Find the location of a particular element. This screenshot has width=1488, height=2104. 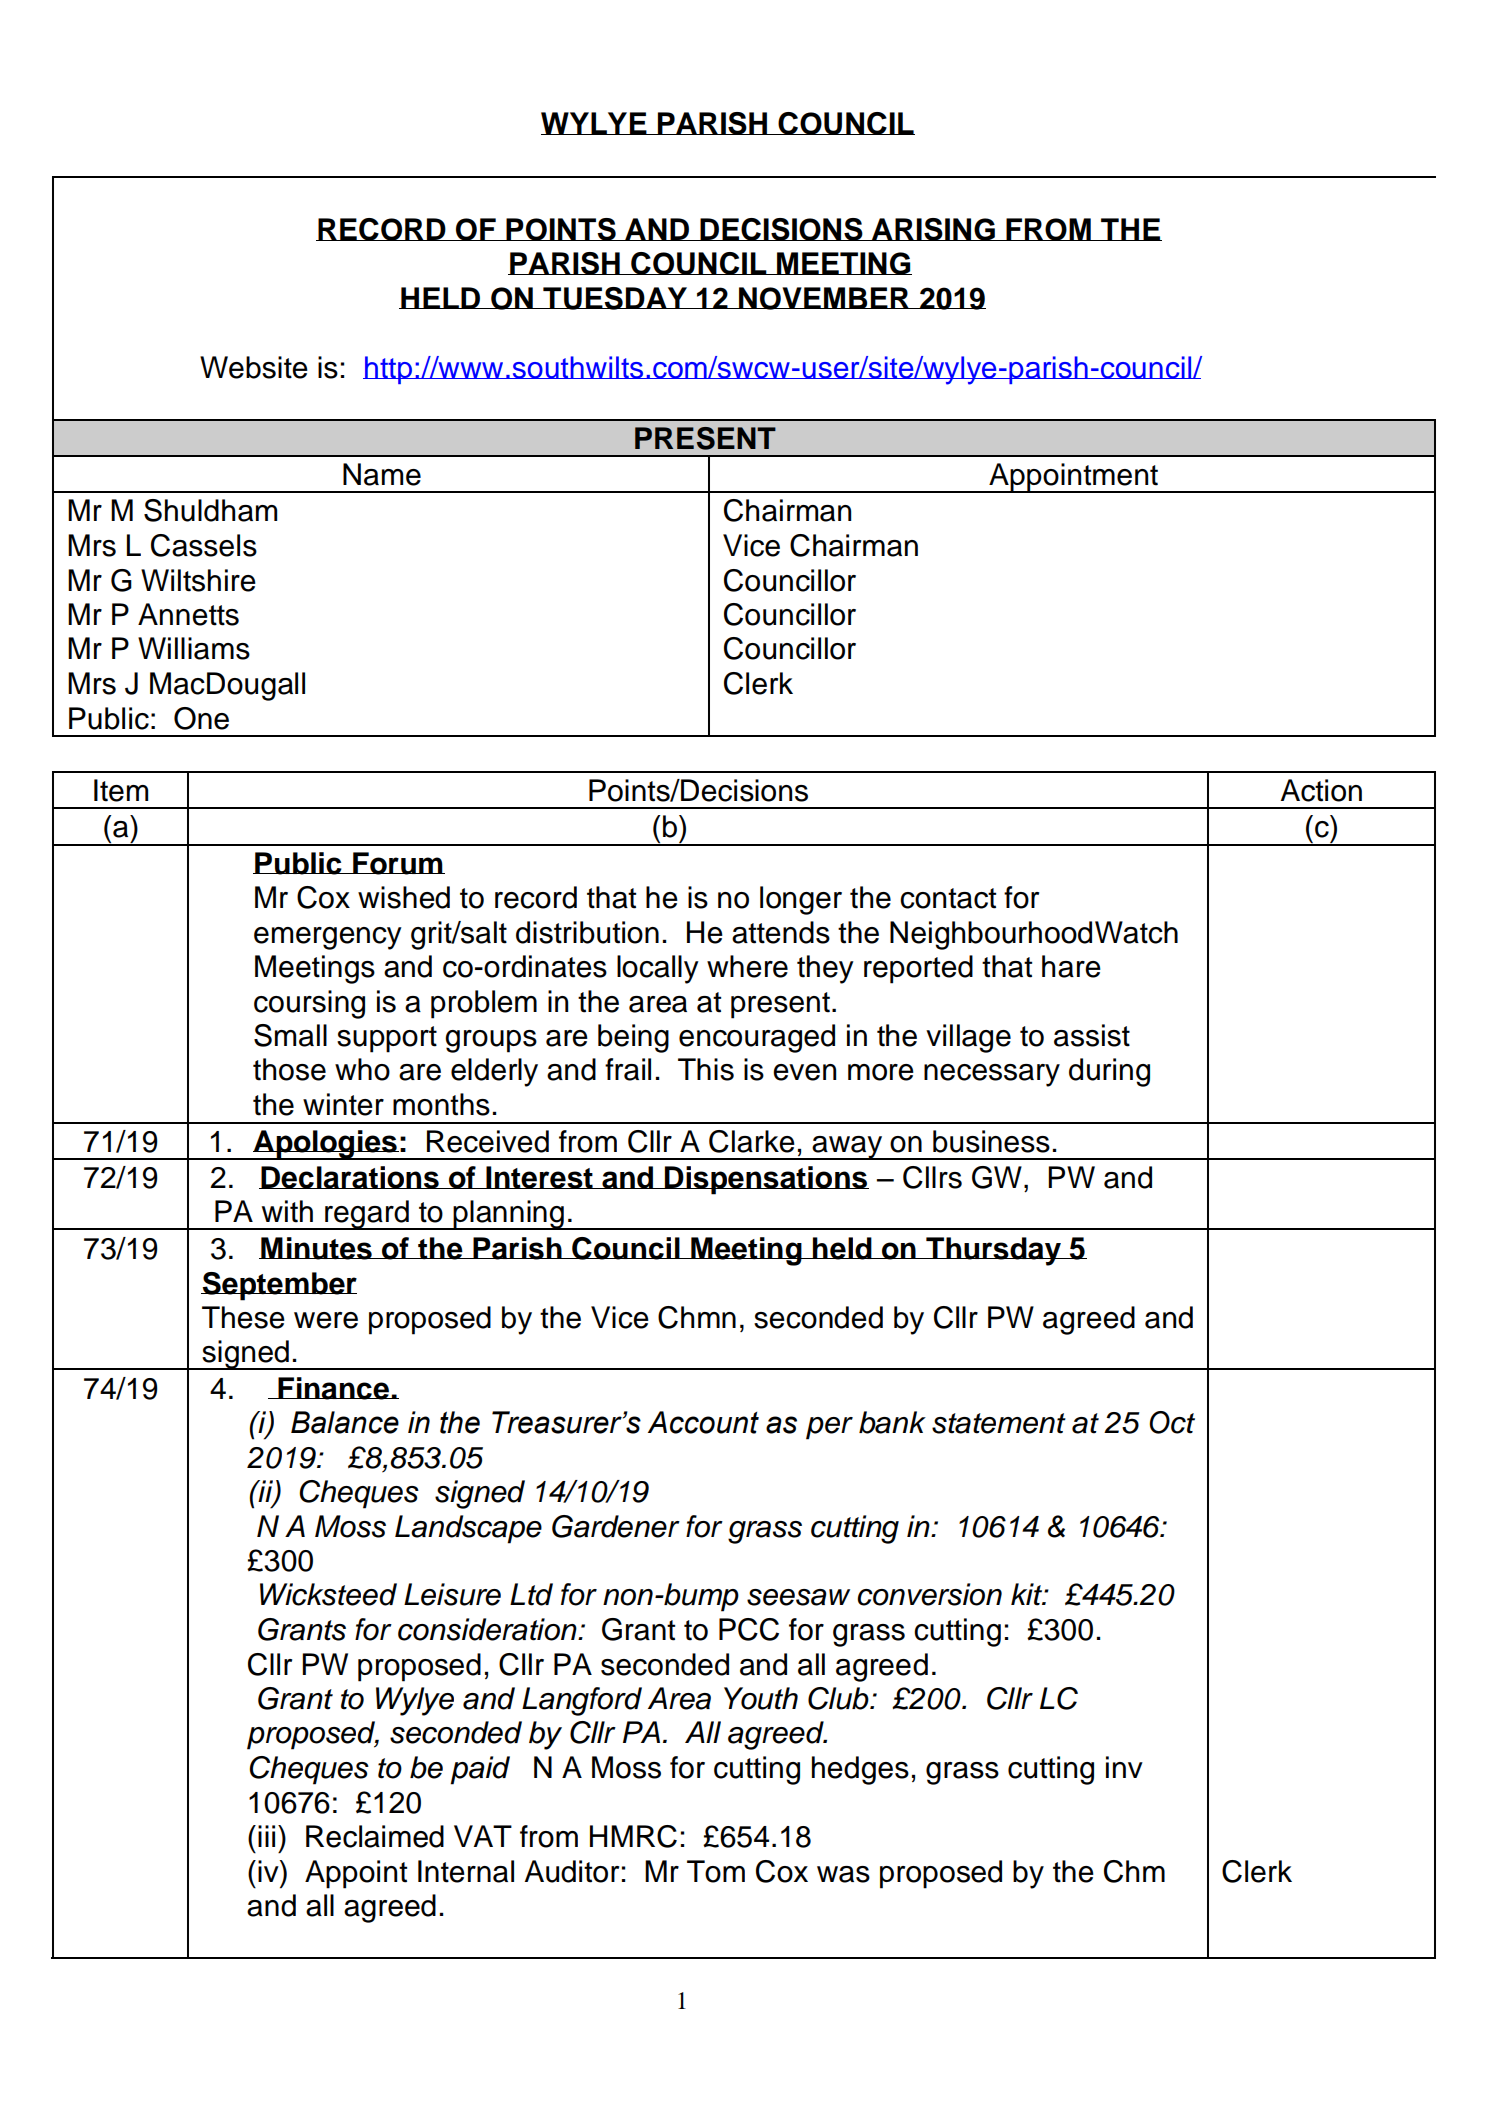

longer is located at coordinates (801, 900).
